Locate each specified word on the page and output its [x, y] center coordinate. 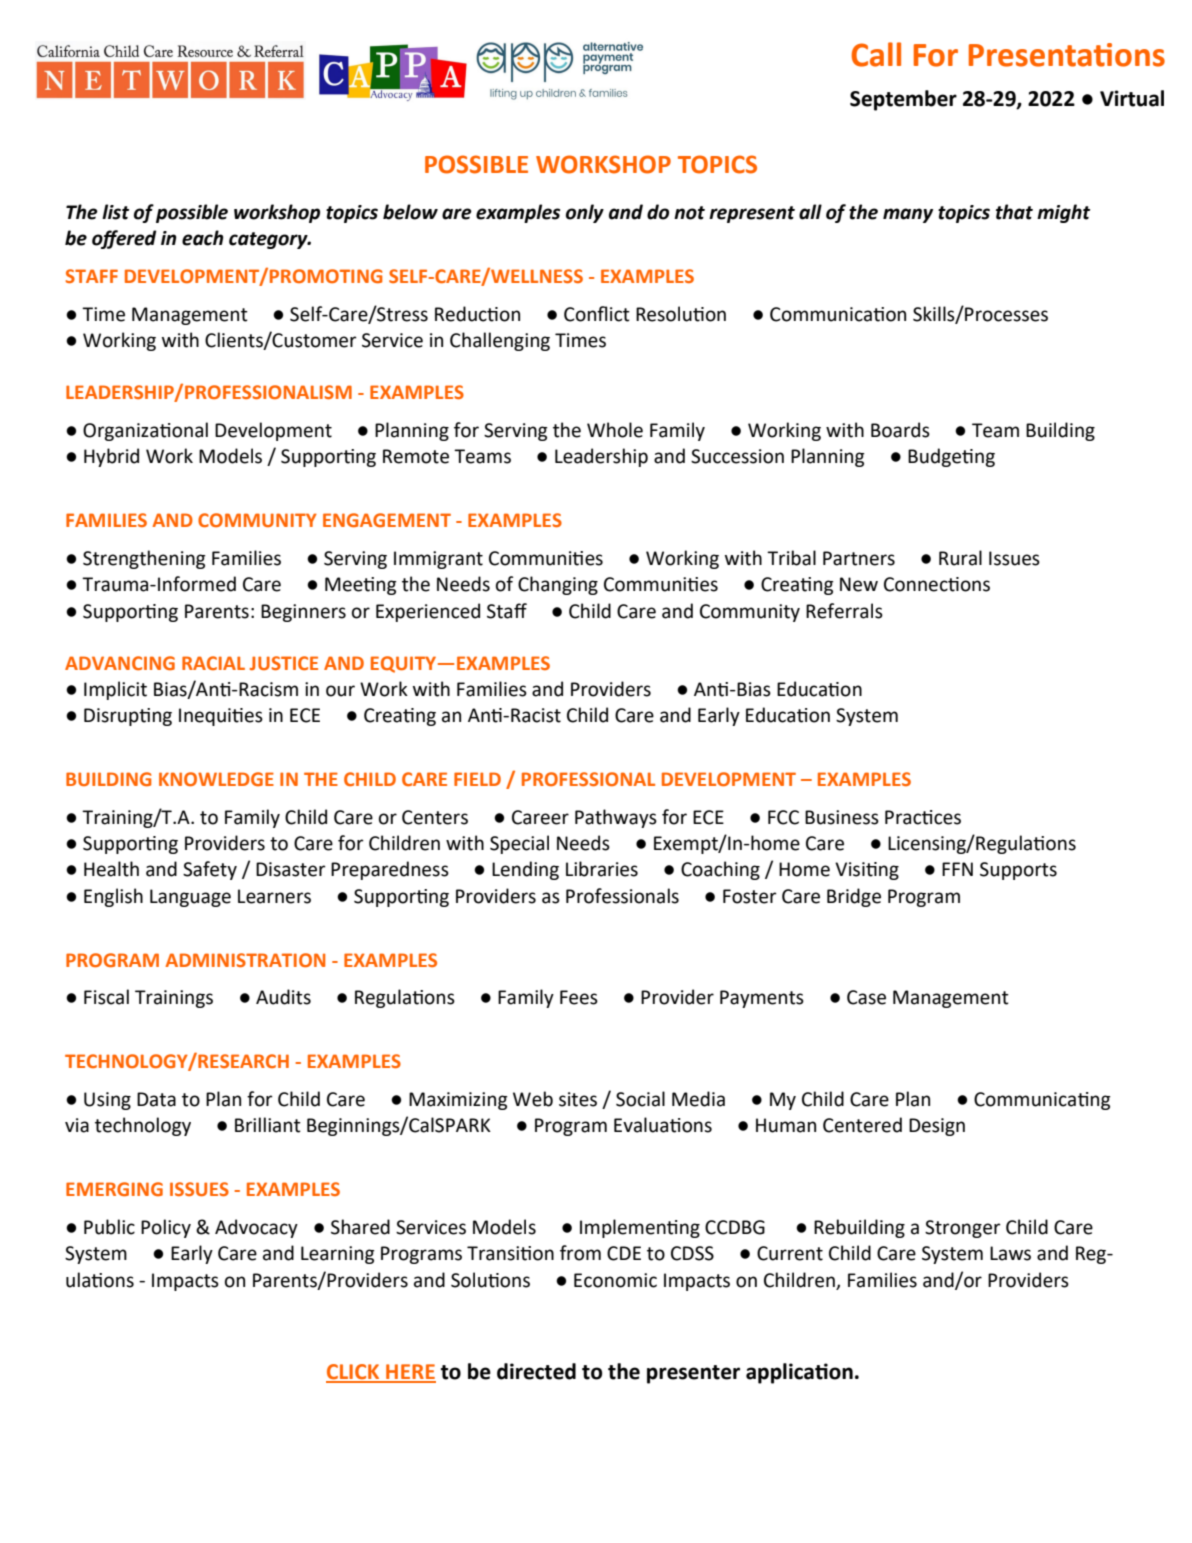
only [585, 213]
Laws [1010, 1253]
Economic [615, 1280]
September [903, 100]
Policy [166, 1228]
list [115, 212]
